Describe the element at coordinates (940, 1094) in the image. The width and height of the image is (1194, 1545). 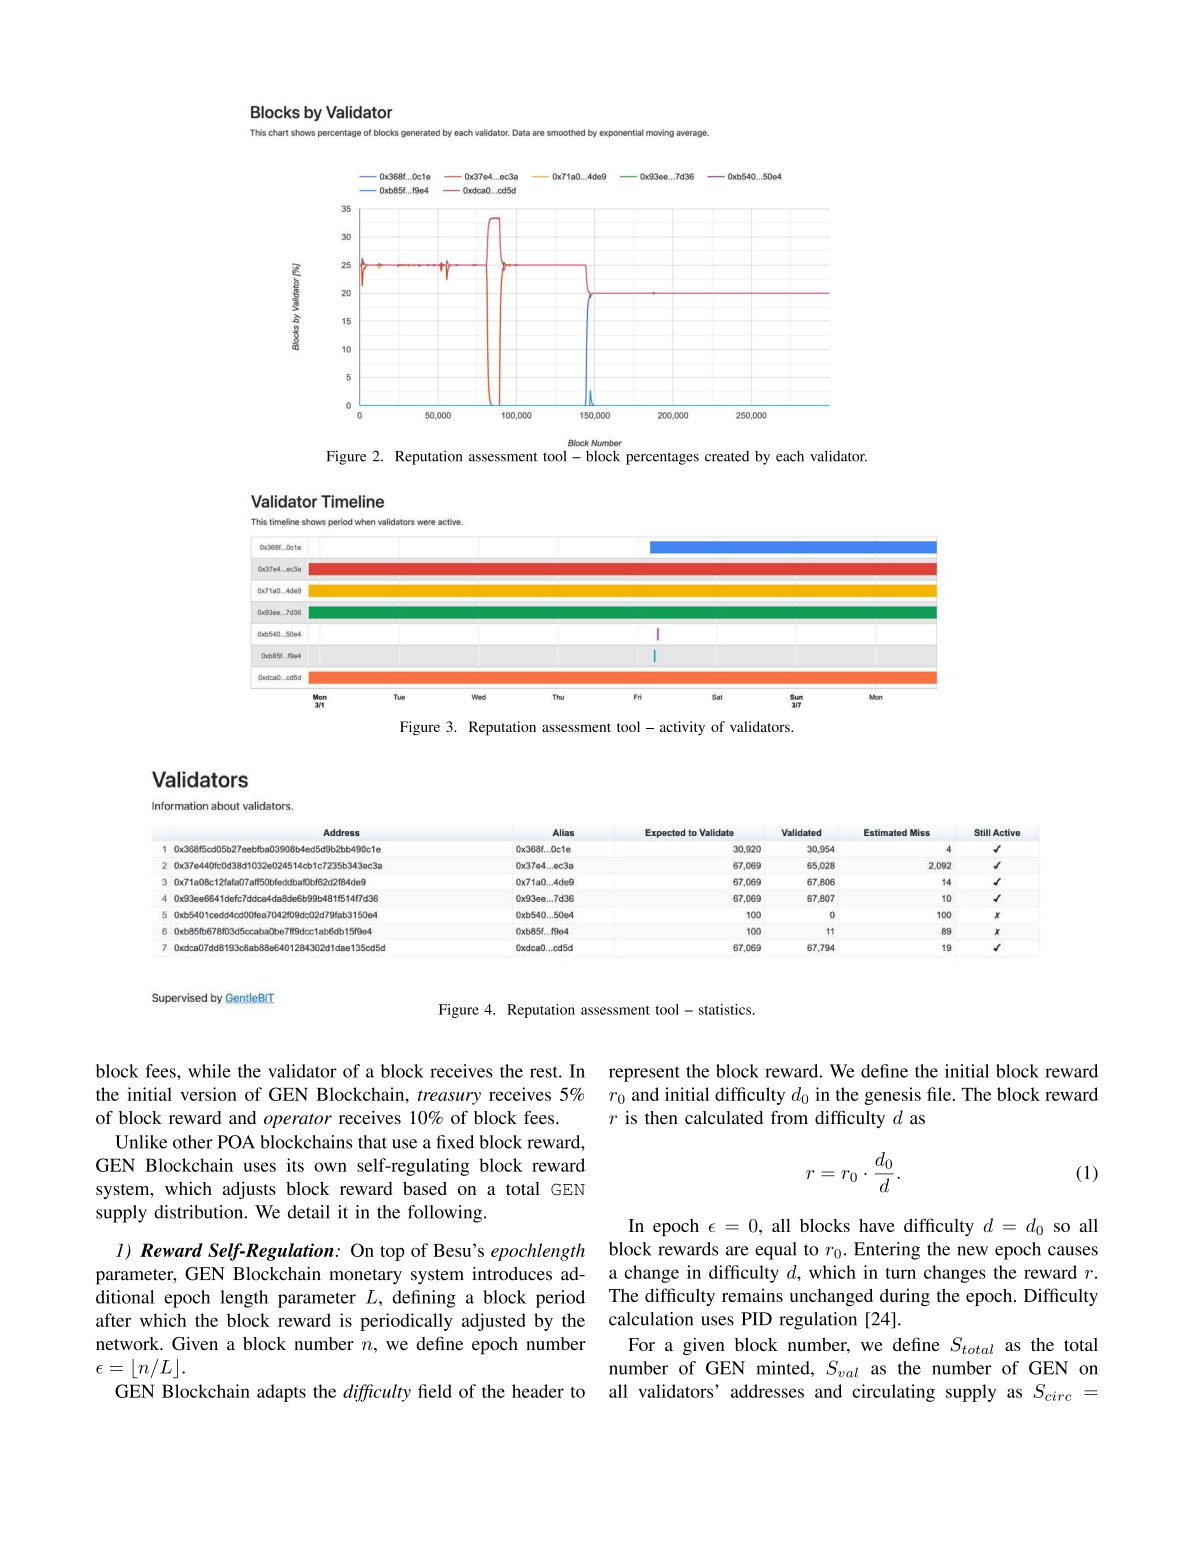
I see `file` at that location.
